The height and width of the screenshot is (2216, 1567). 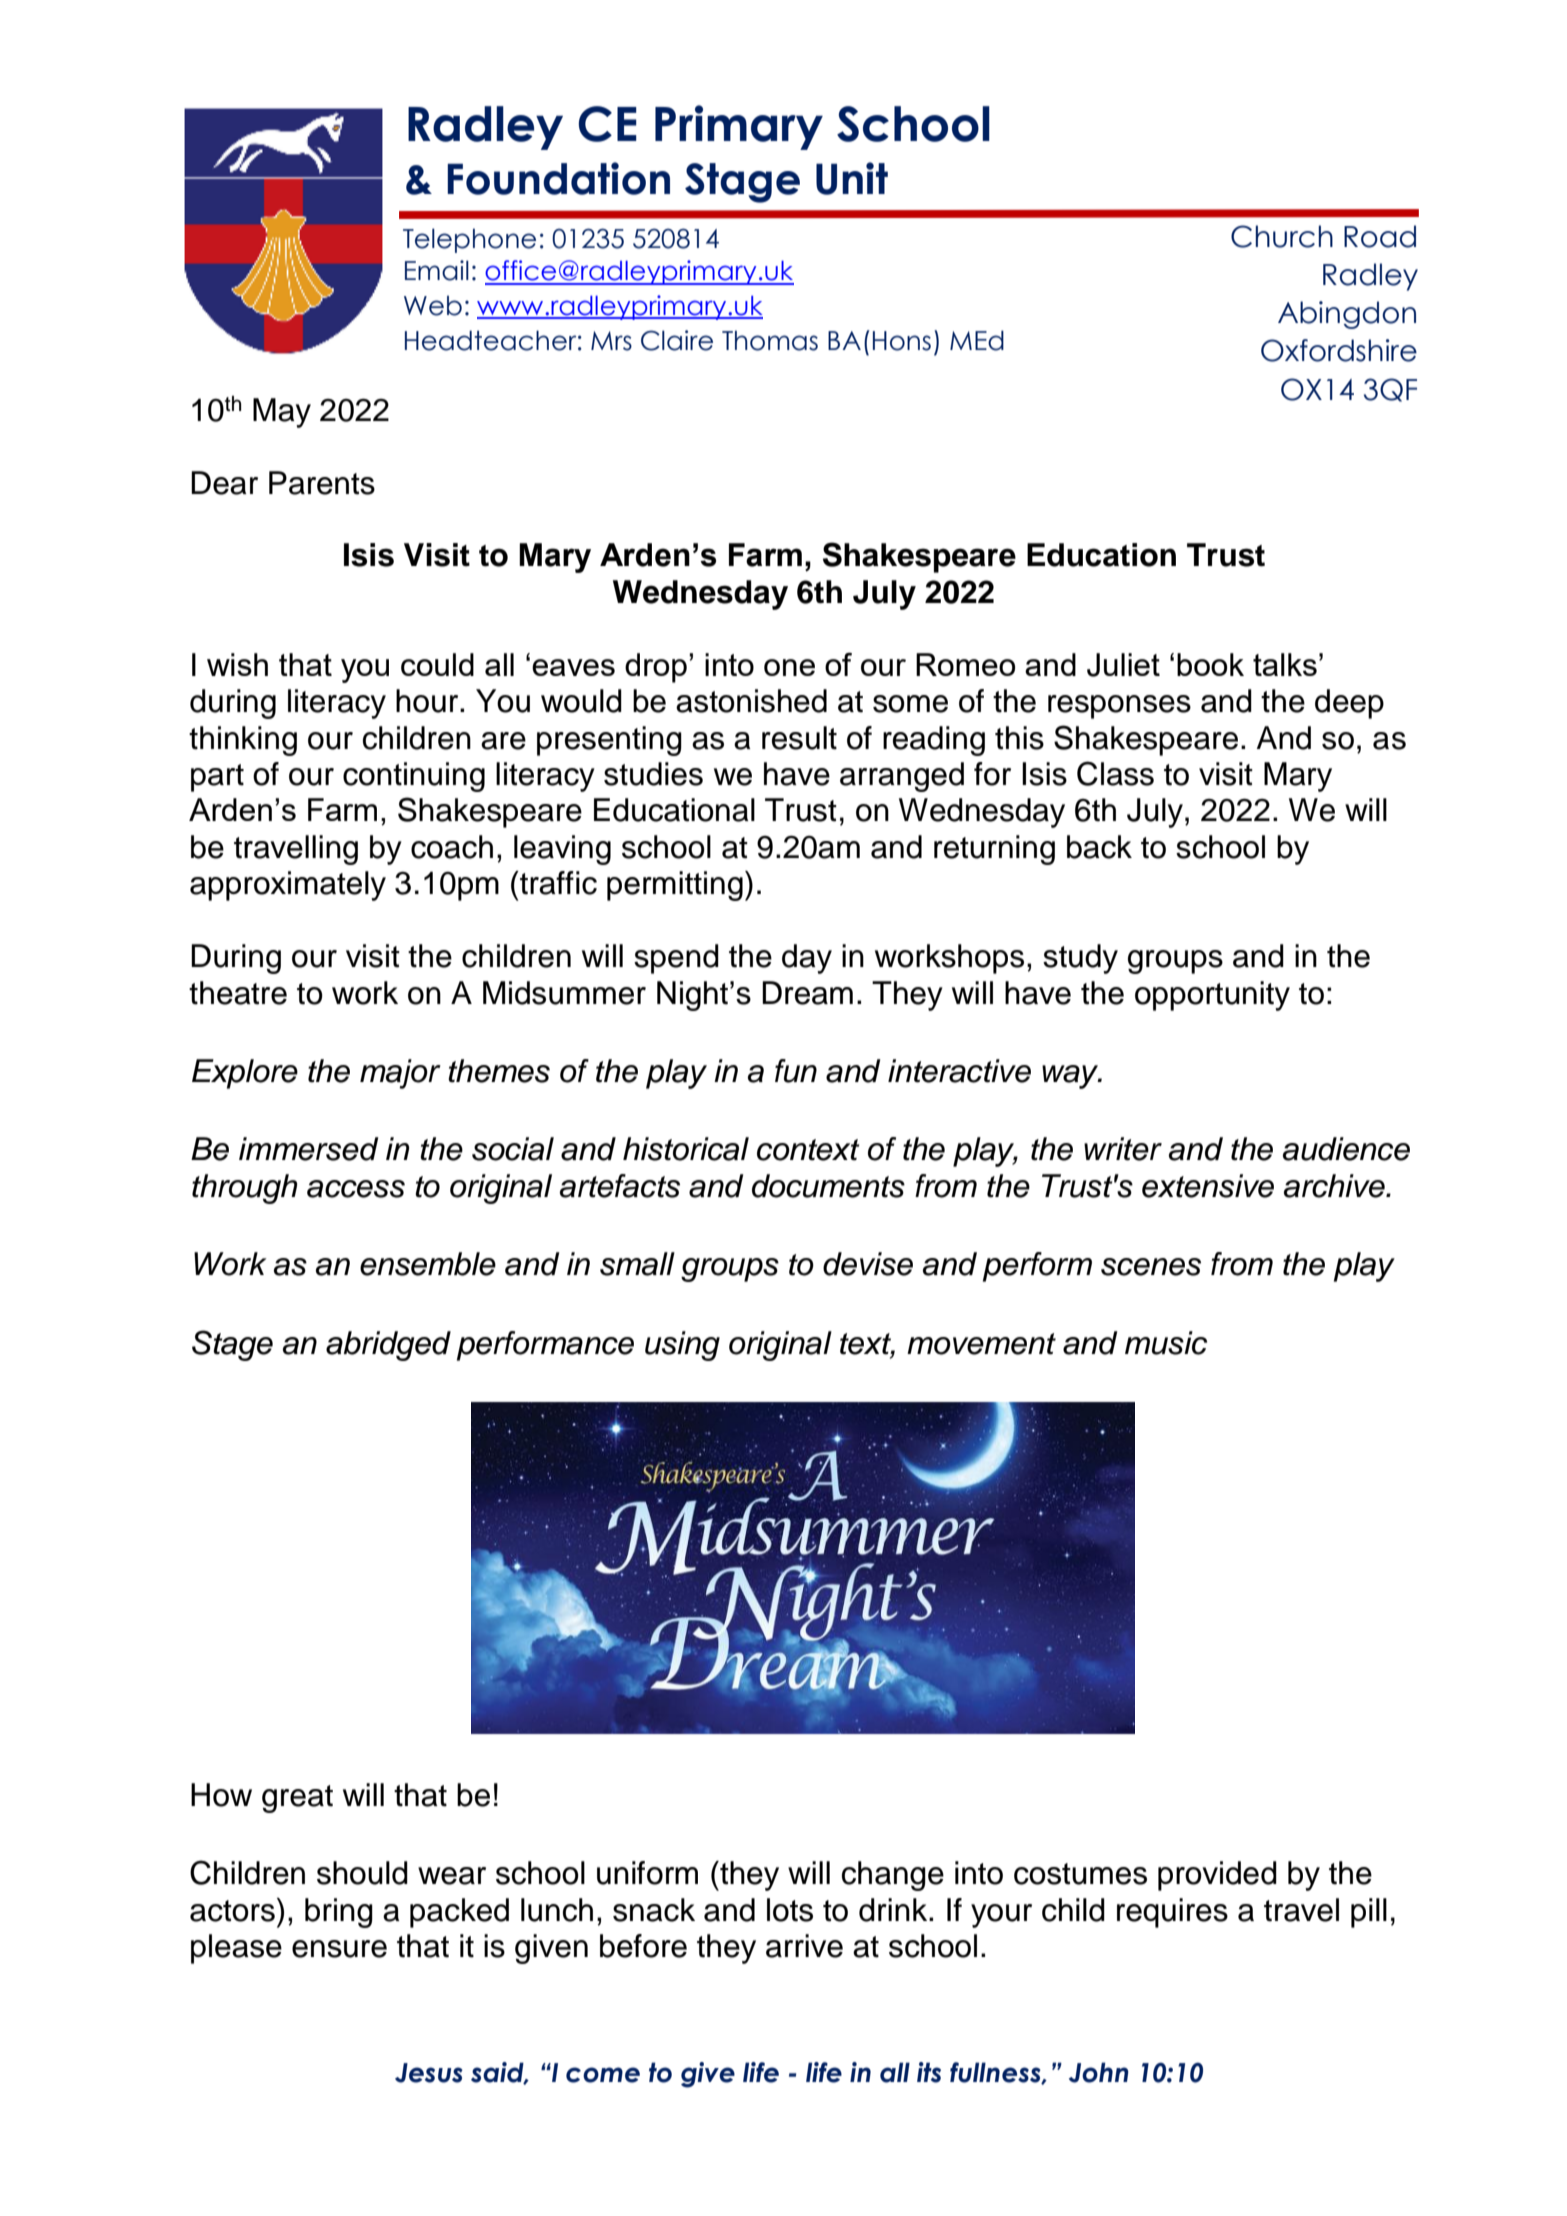 I want to click on approximately, so click(x=288, y=886).
